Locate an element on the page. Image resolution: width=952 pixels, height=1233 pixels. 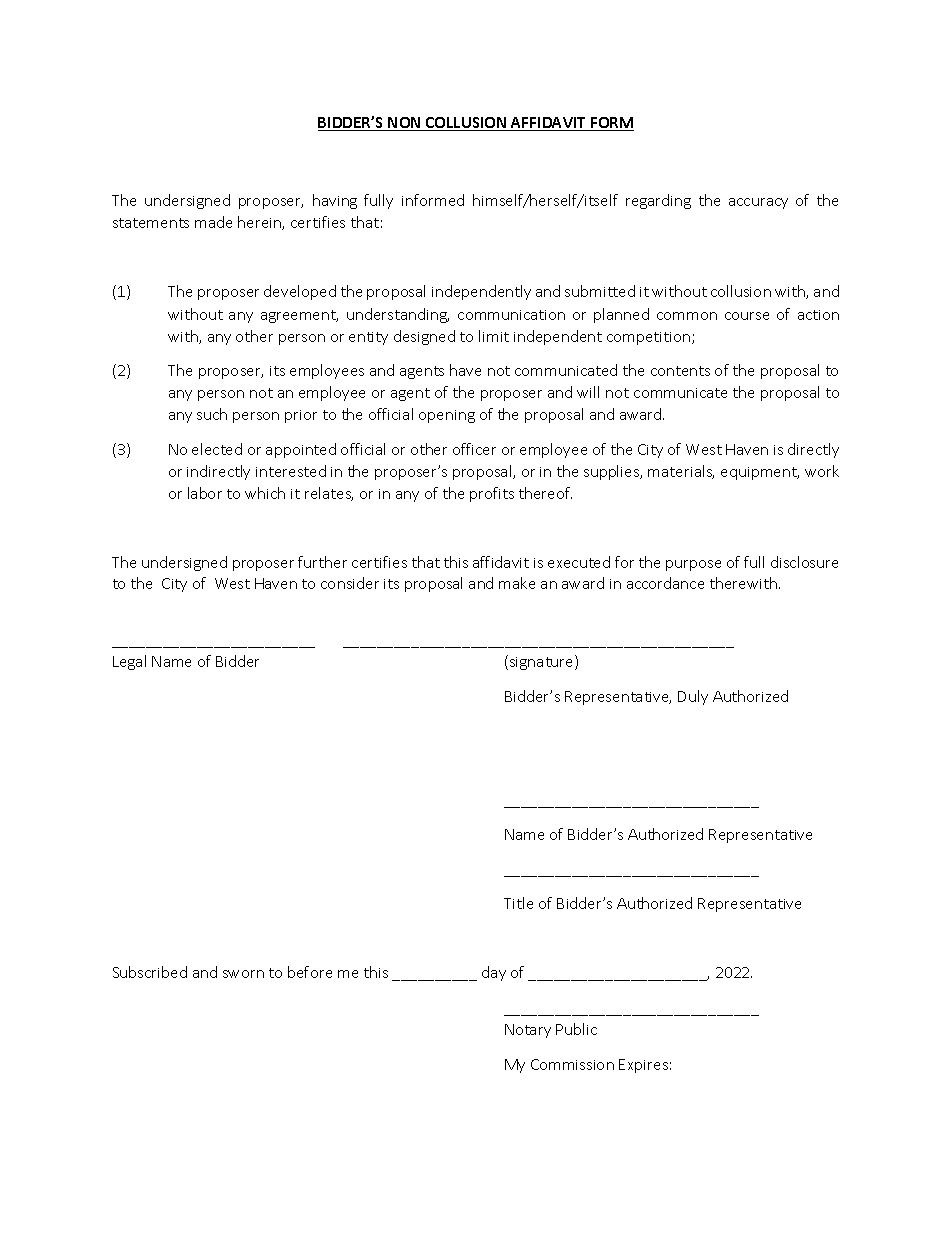
made is located at coordinates (213, 222).
